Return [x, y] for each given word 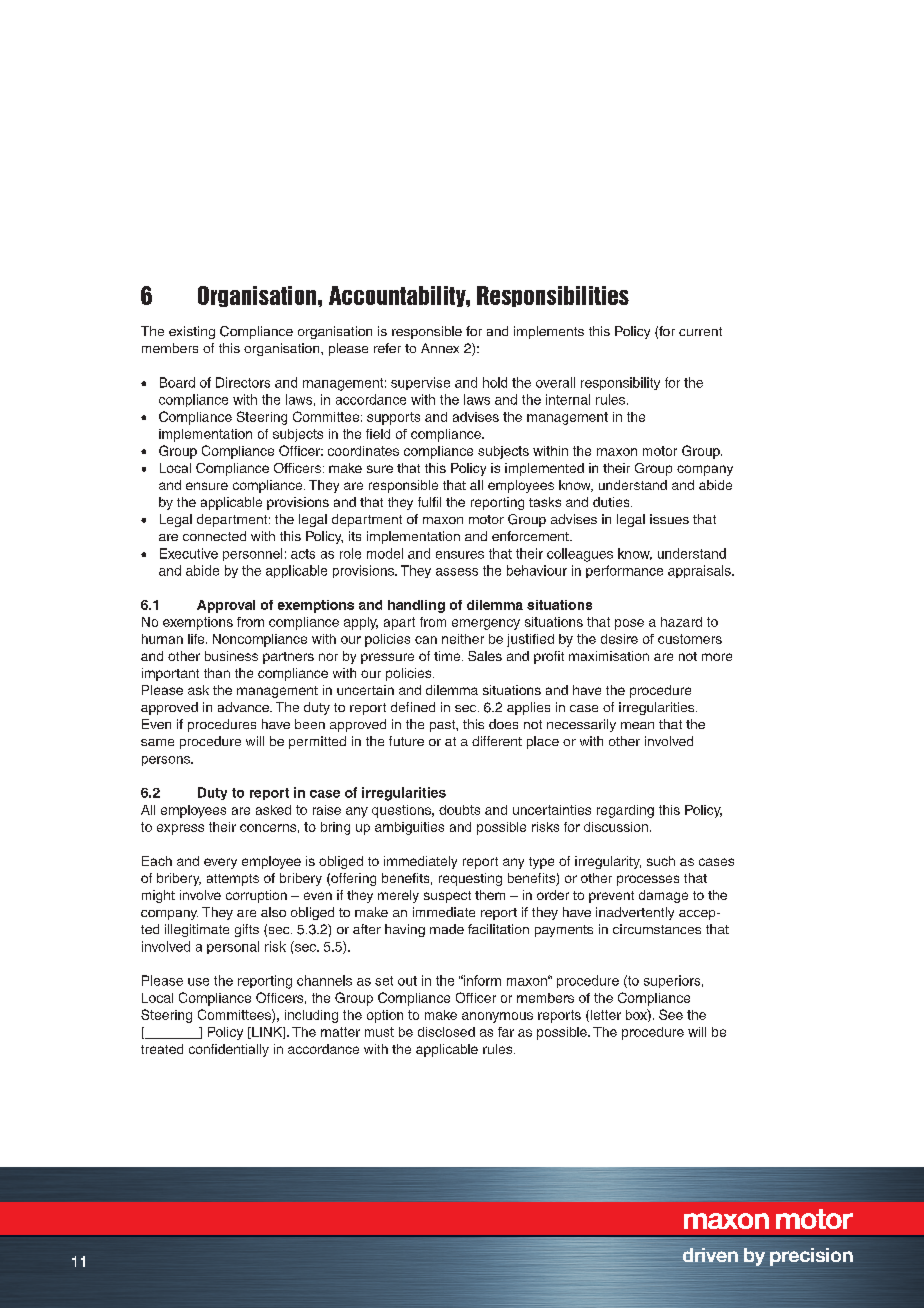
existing [192, 332]
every [220, 863]
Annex [440, 348]
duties [612, 502]
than [217, 673]
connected [214, 536]
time [448, 656]
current [700, 331]
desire [619, 639]
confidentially [229, 1050]
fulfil [429, 502]
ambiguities [409, 828]
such [661, 861]
